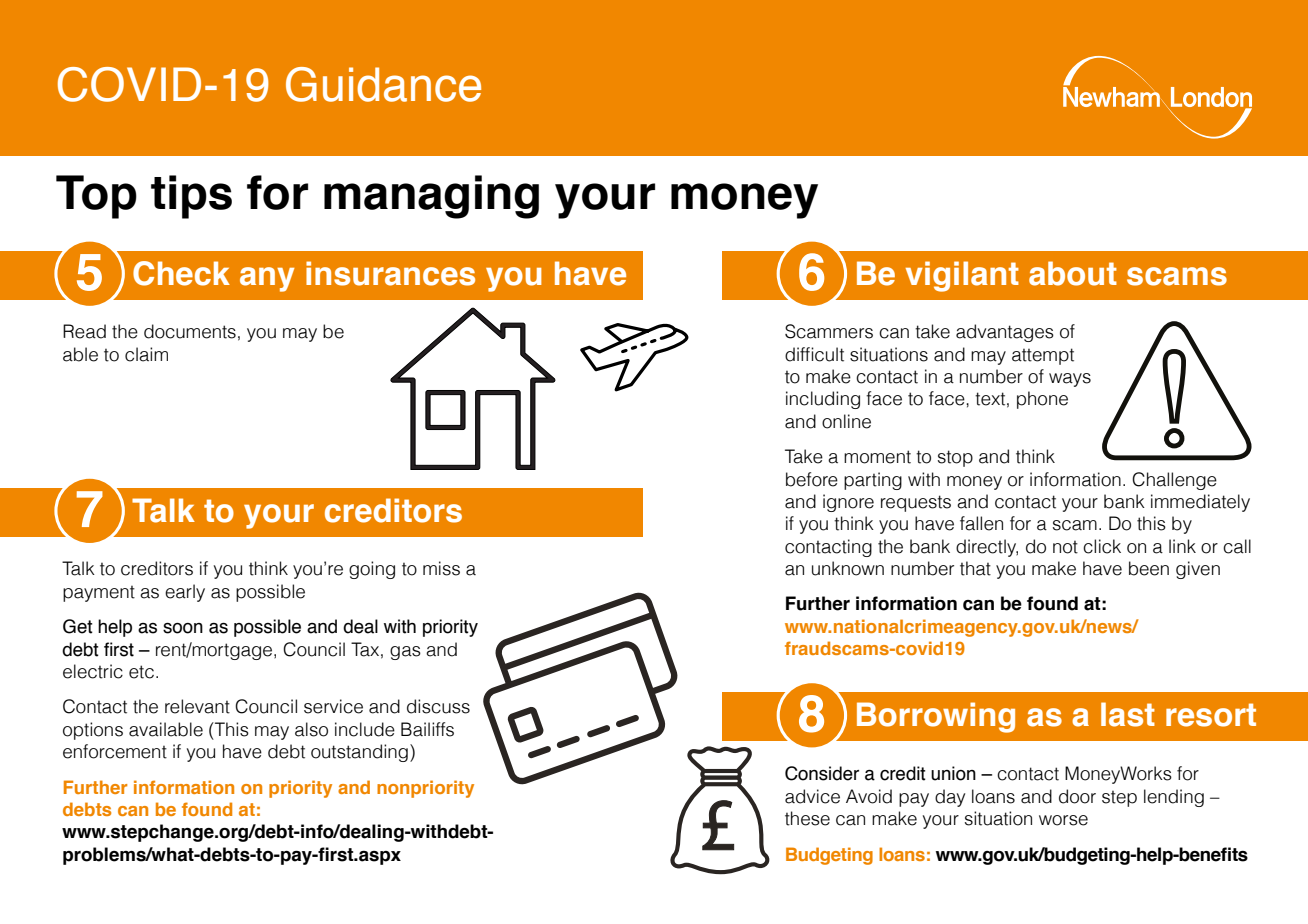 The width and height of the image is (1308, 924). I want to click on insurances, so click(390, 273).
